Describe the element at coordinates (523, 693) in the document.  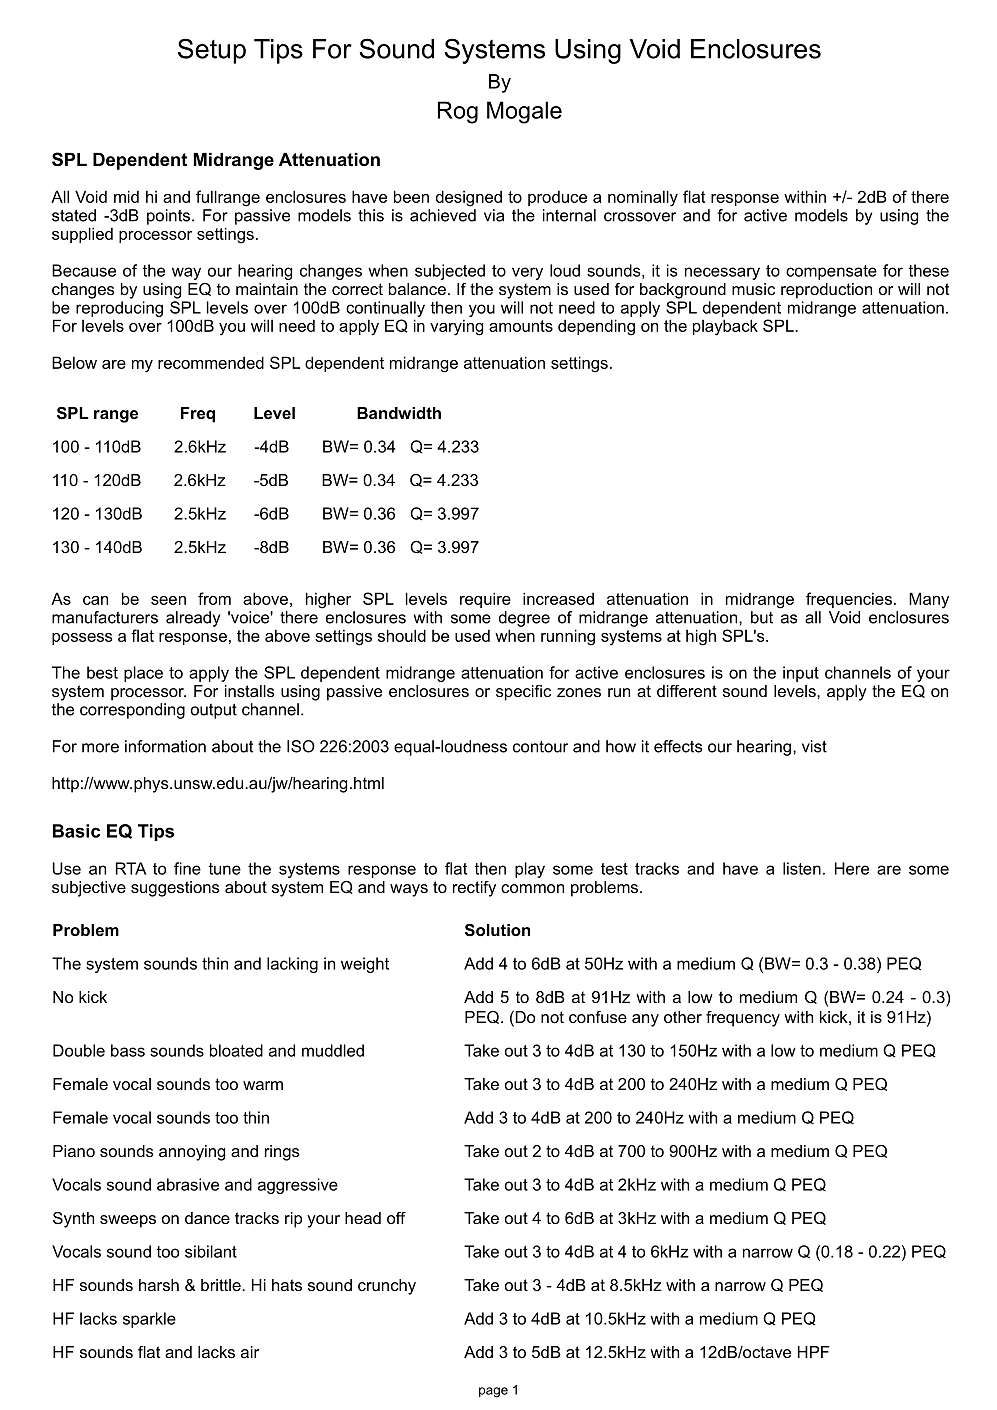
I see `specific` at that location.
